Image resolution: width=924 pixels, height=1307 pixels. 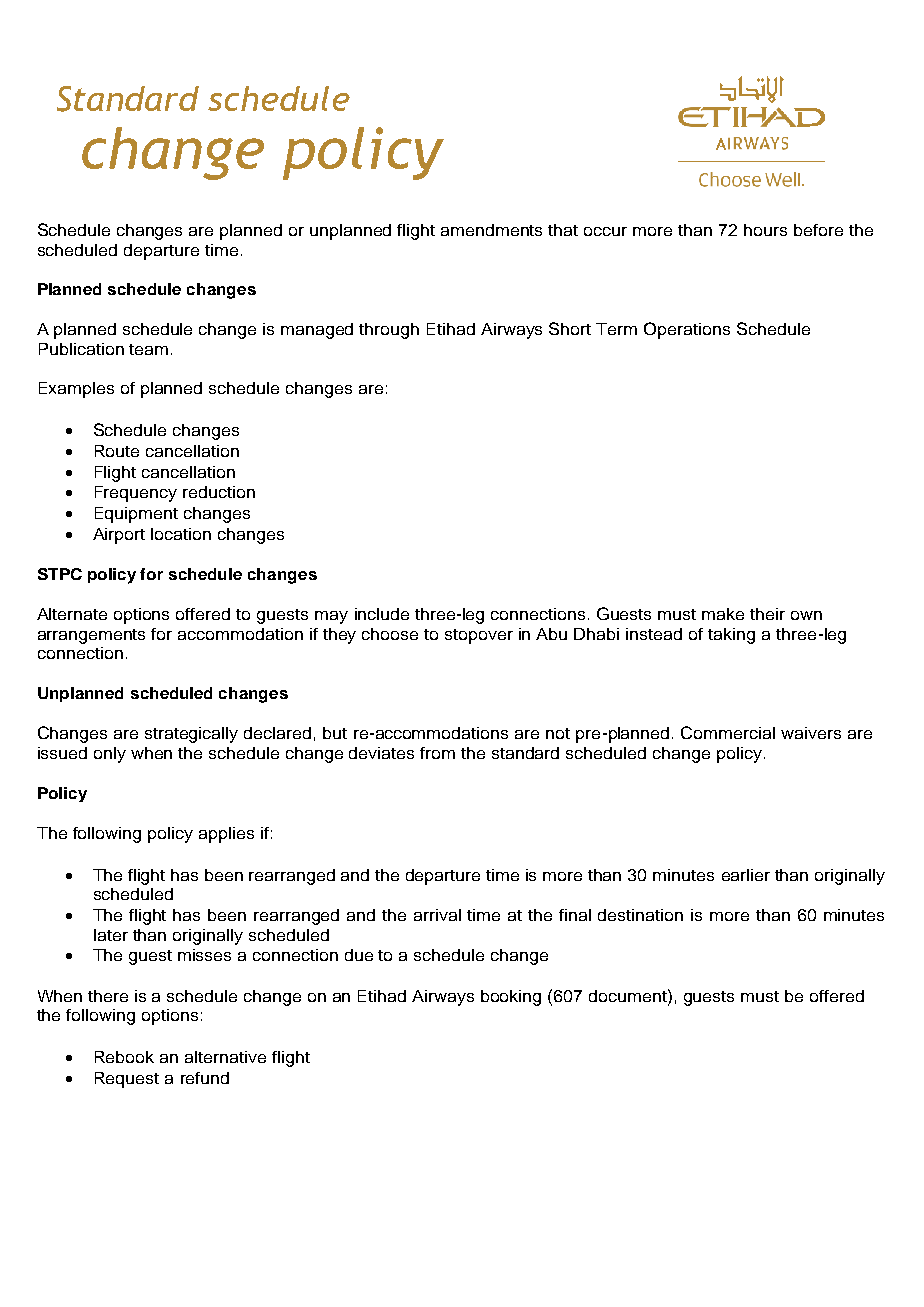 I want to click on make, so click(x=723, y=614).
